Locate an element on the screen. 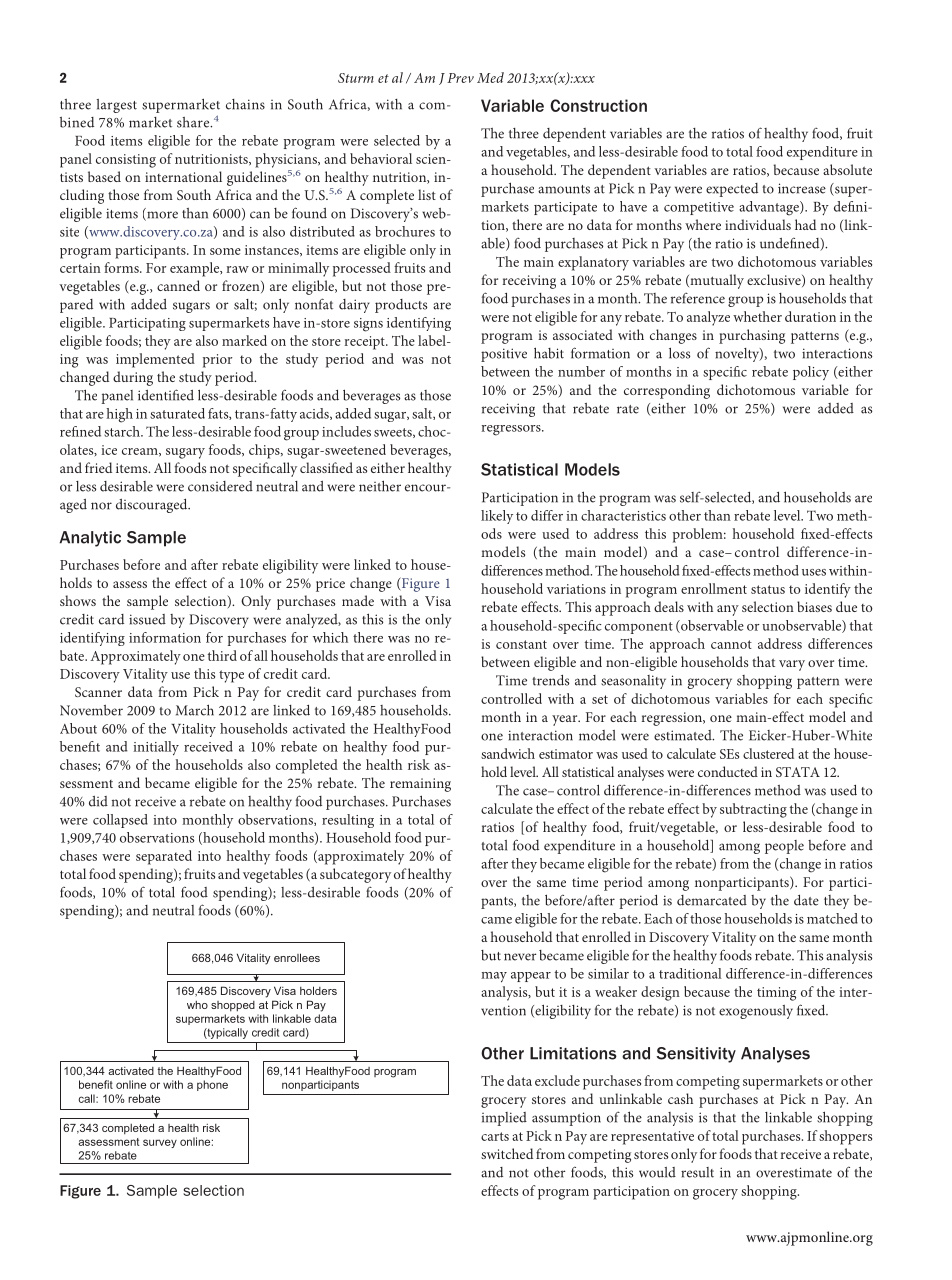 The width and height of the screenshot is (952, 1280). issued is located at coordinates (147, 619).
